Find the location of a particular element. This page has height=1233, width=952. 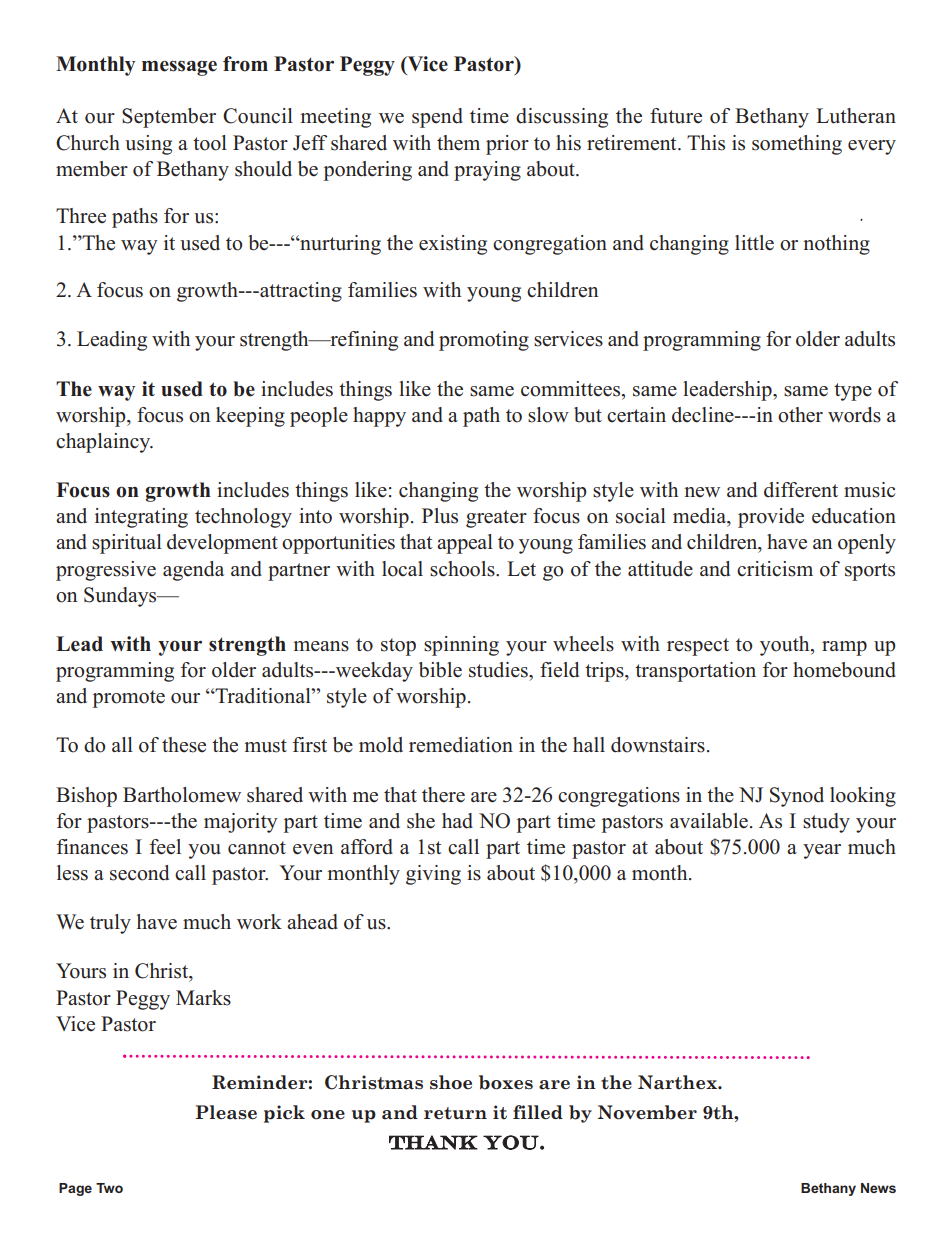

other is located at coordinates (800, 415).
